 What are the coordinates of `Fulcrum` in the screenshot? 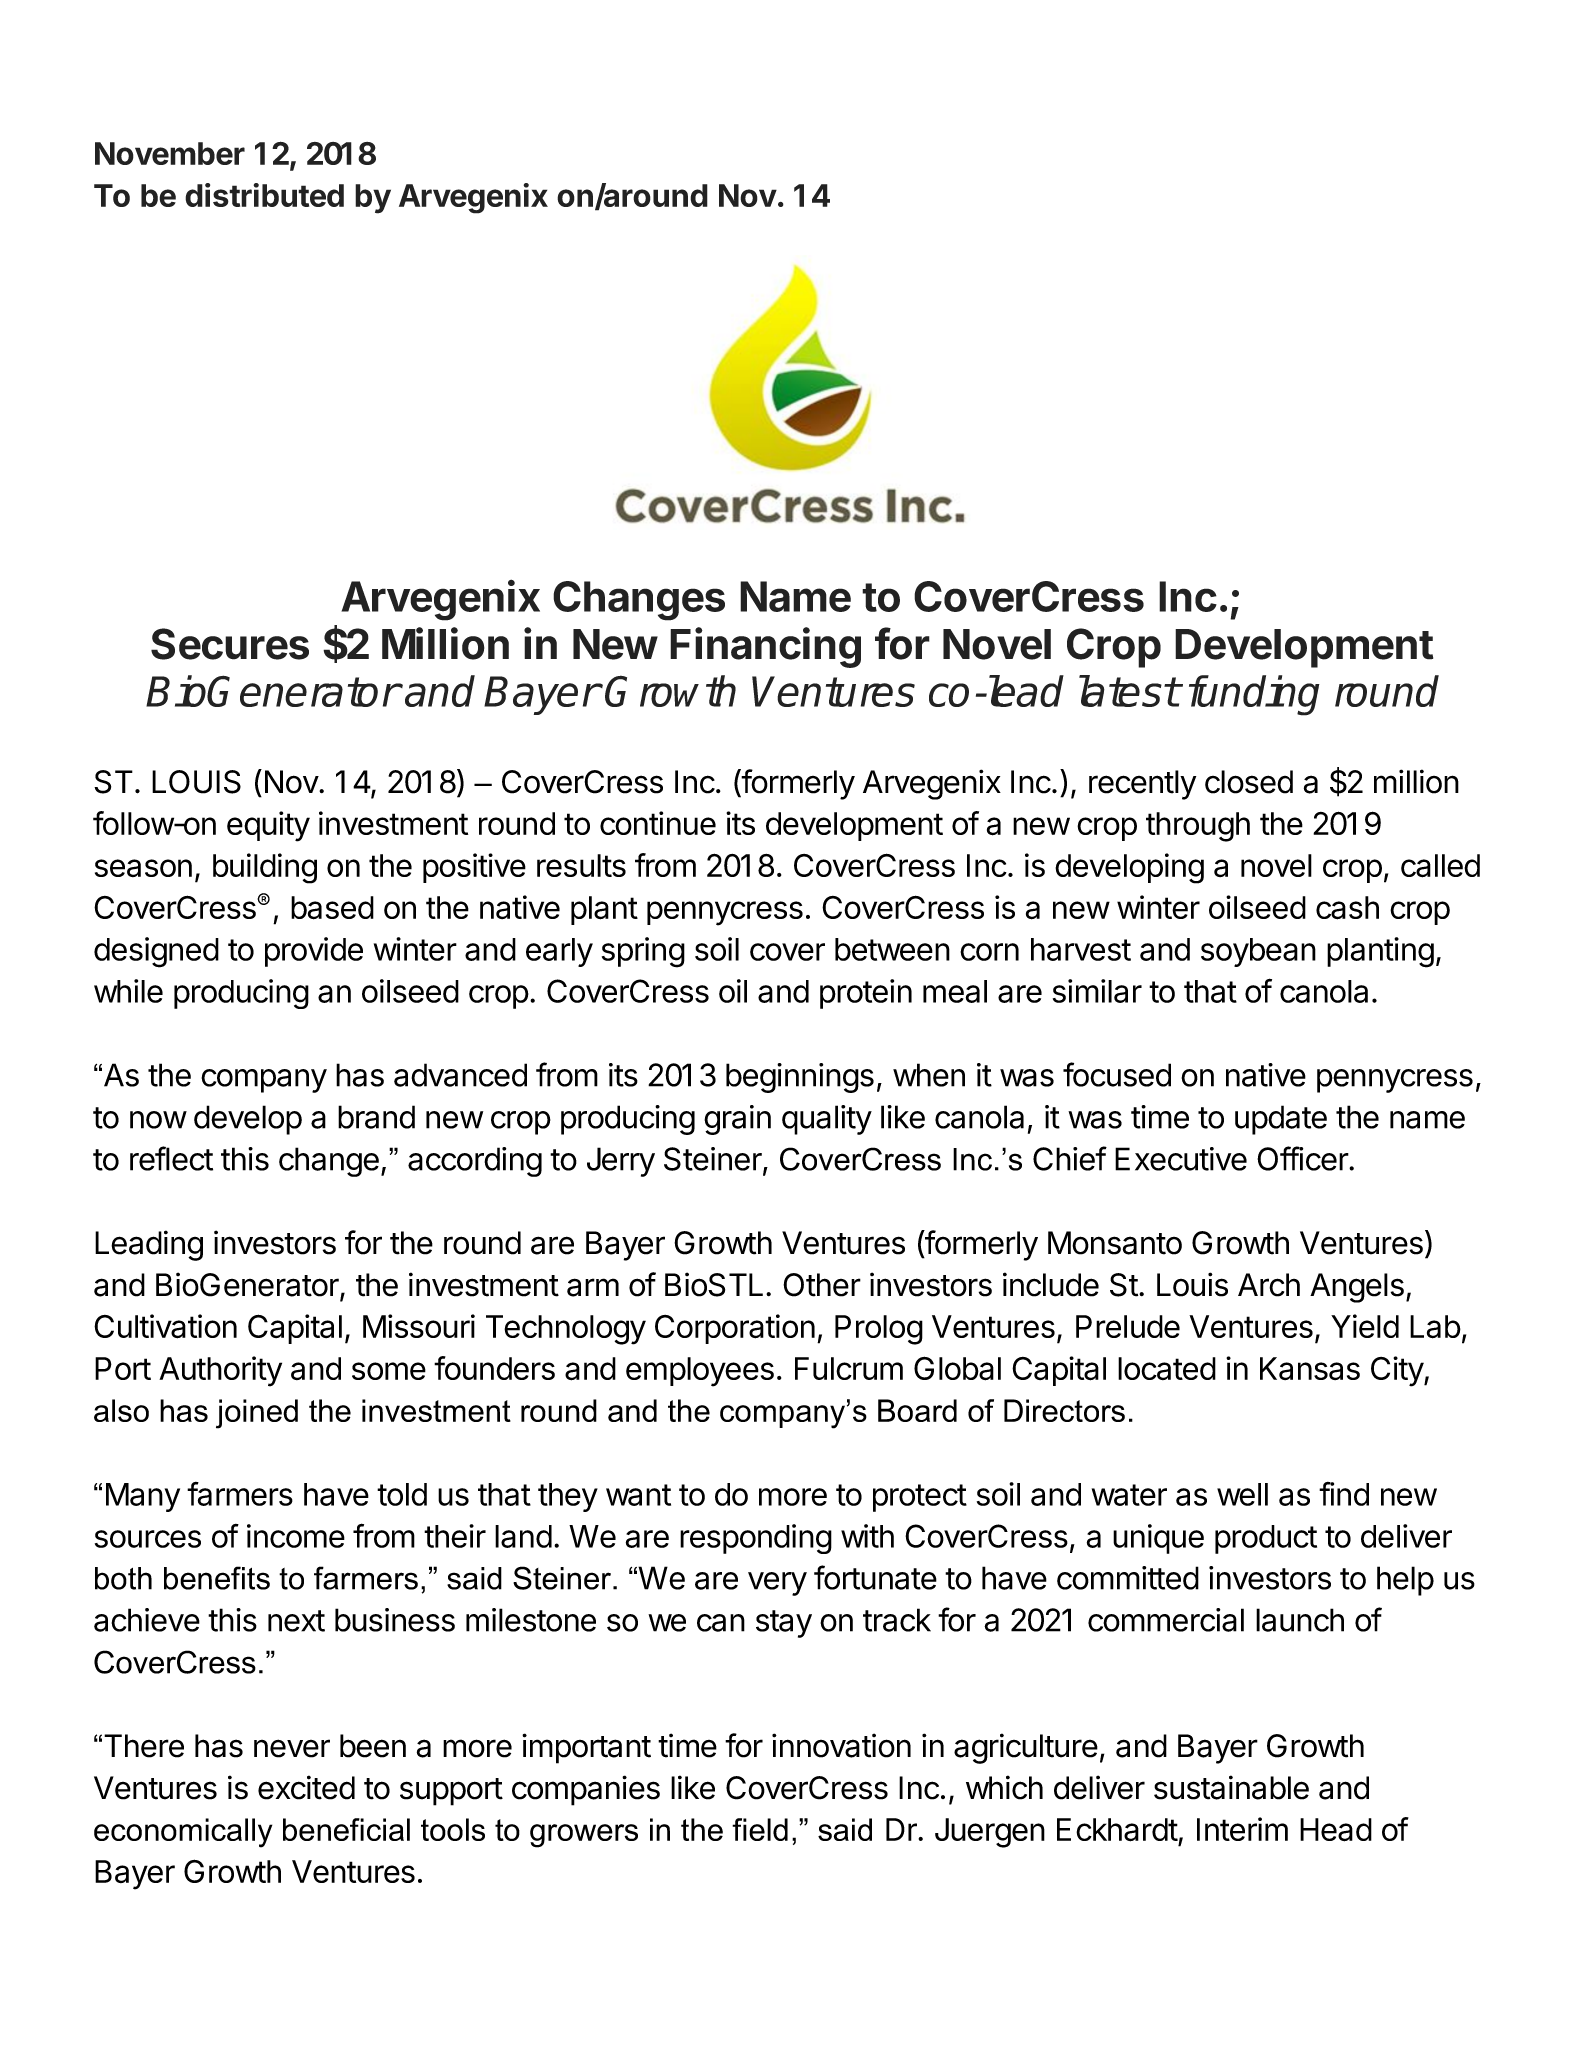 It's located at (849, 1368).
